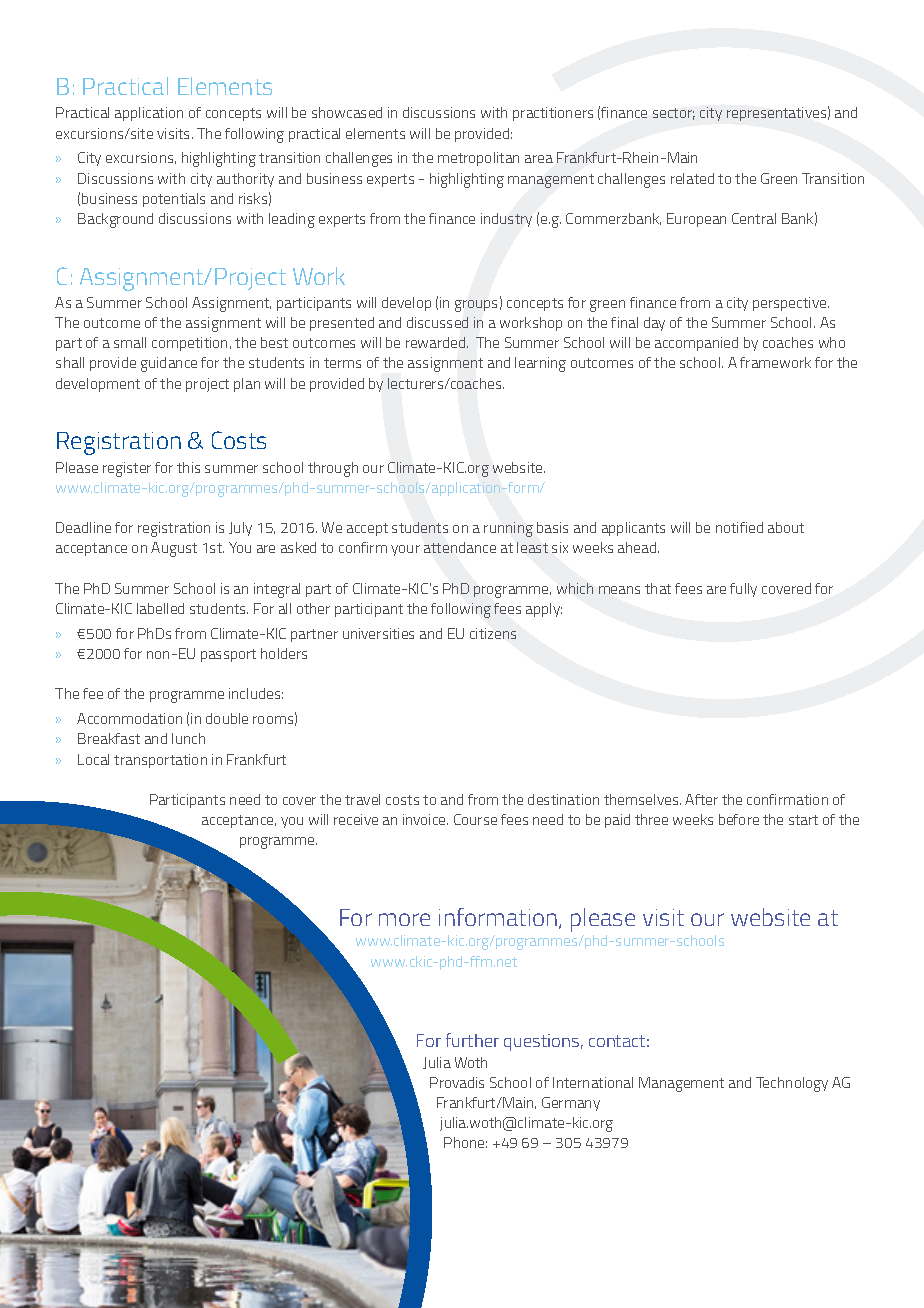 This document has height=1308, width=924. What do you see at coordinates (571, 1104) in the document?
I see `Germany` at bounding box center [571, 1104].
